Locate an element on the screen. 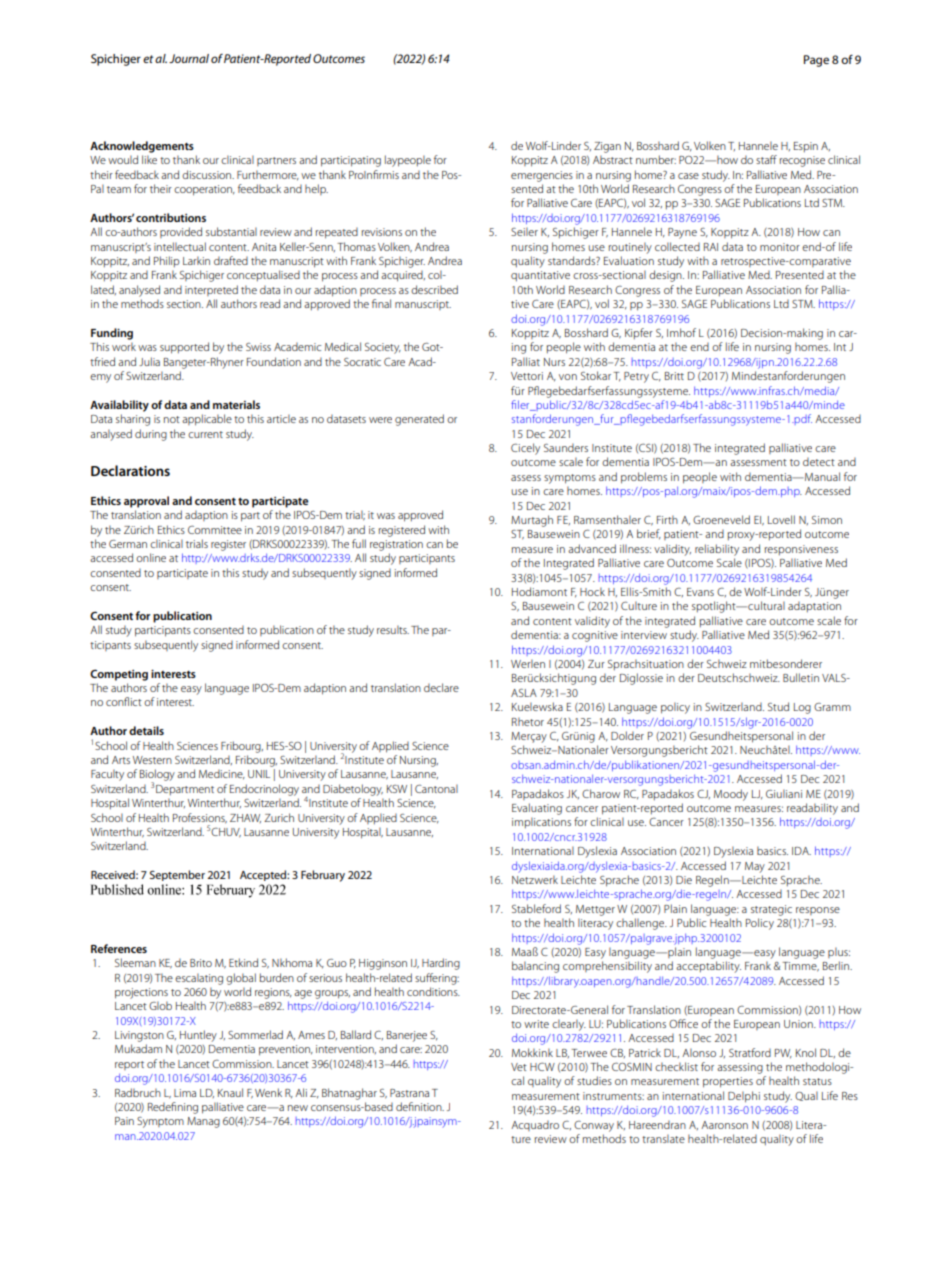 The width and height of the screenshot is (952, 1265). Lima is located at coordinates (185, 1093).
